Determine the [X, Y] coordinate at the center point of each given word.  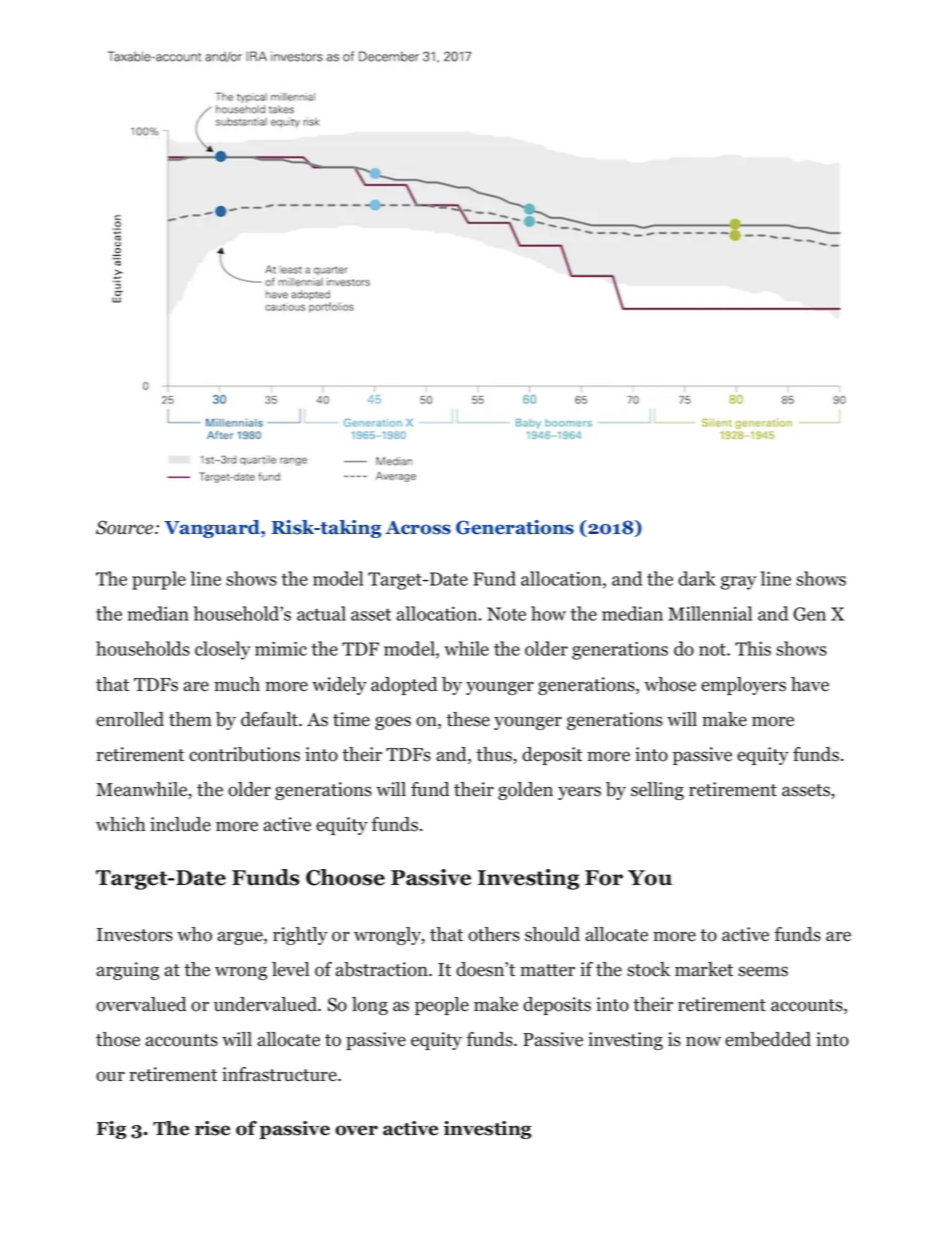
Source [126, 527]
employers [743, 686]
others [494, 934]
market [704, 969]
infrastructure [280, 1074]
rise [212, 1128]
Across [418, 528]
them [190, 719]
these [468, 719]
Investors [135, 935]
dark [697, 578]
